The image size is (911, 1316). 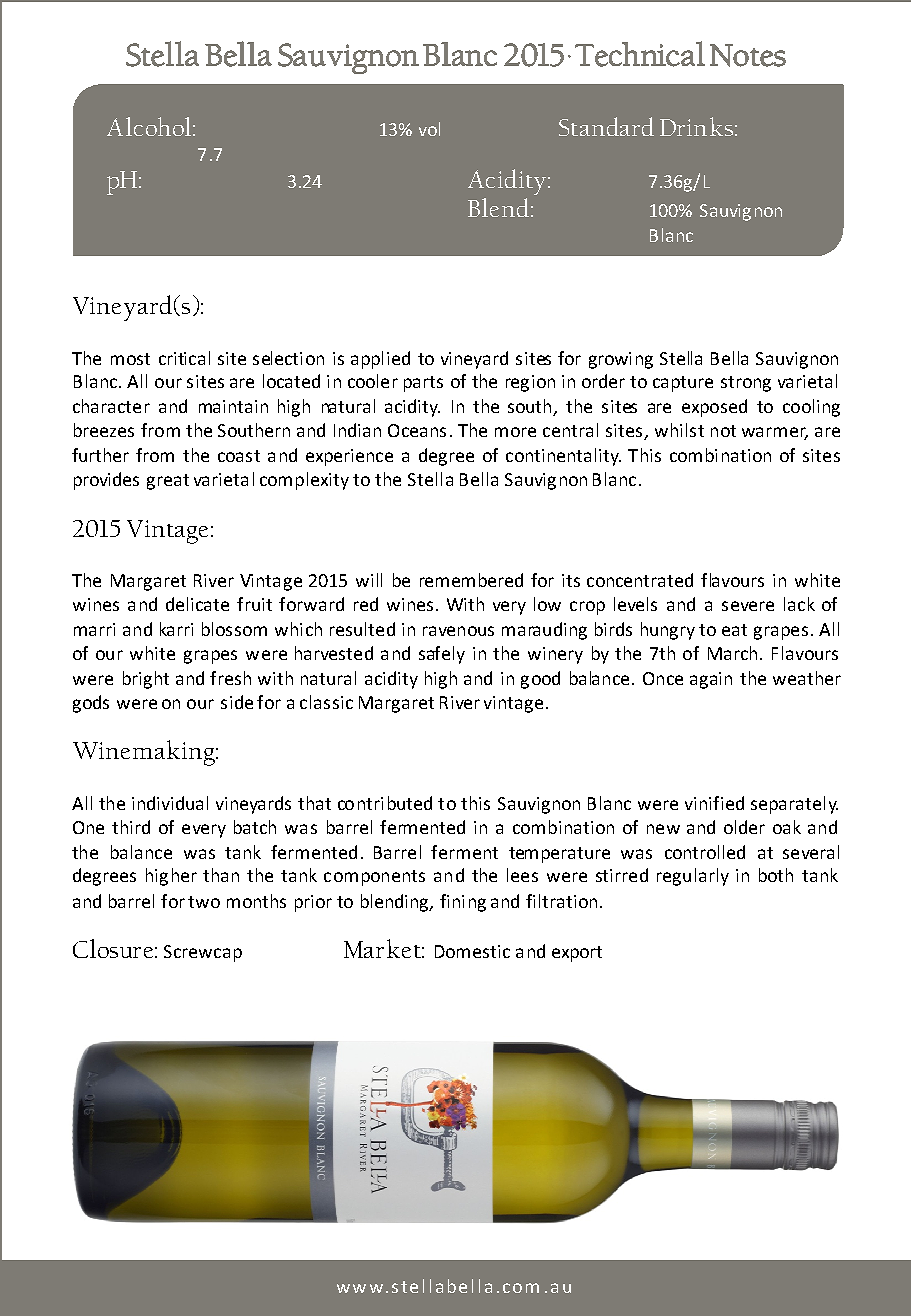 What do you see at coordinates (184, 358) in the screenshot?
I see `critical` at bounding box center [184, 358].
